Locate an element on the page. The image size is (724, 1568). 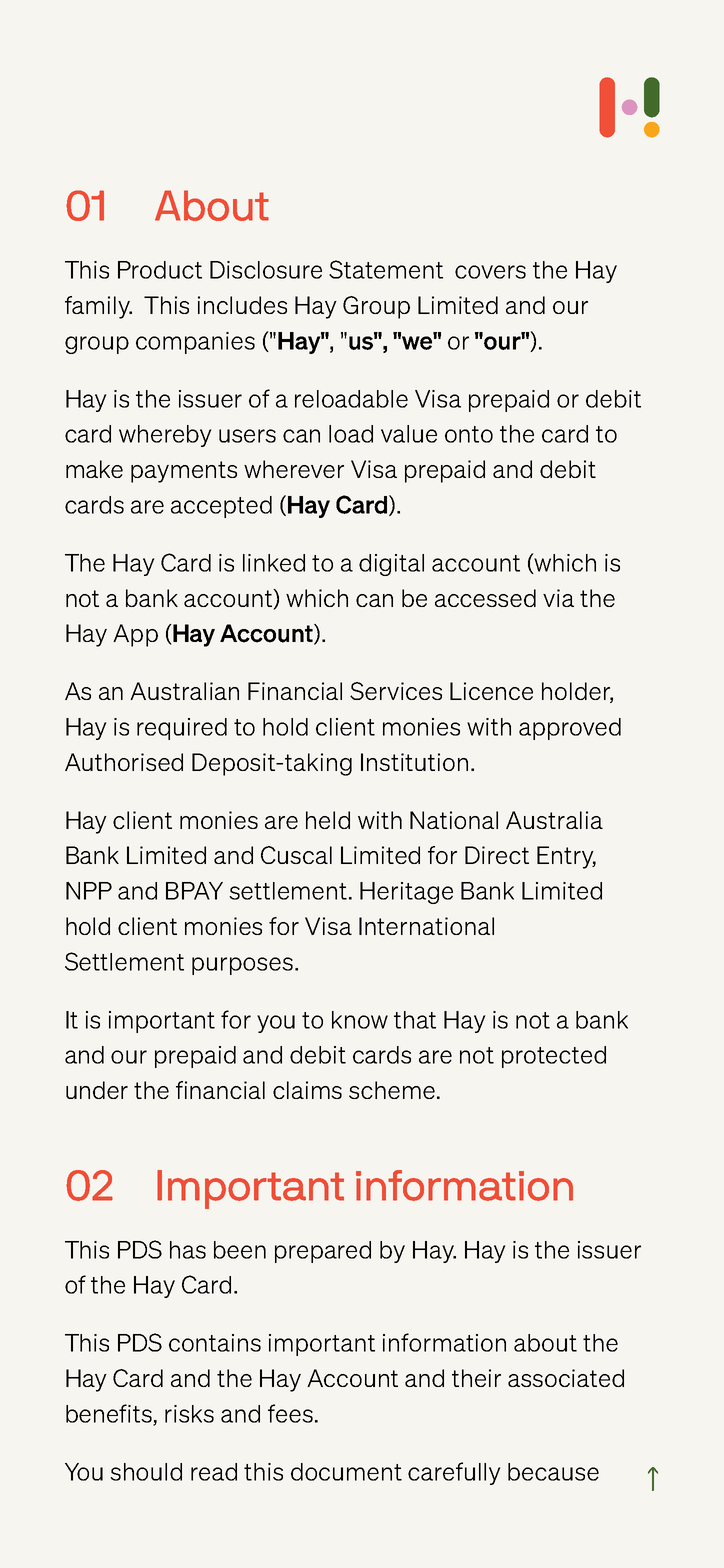
Licence is located at coordinates (491, 691).
